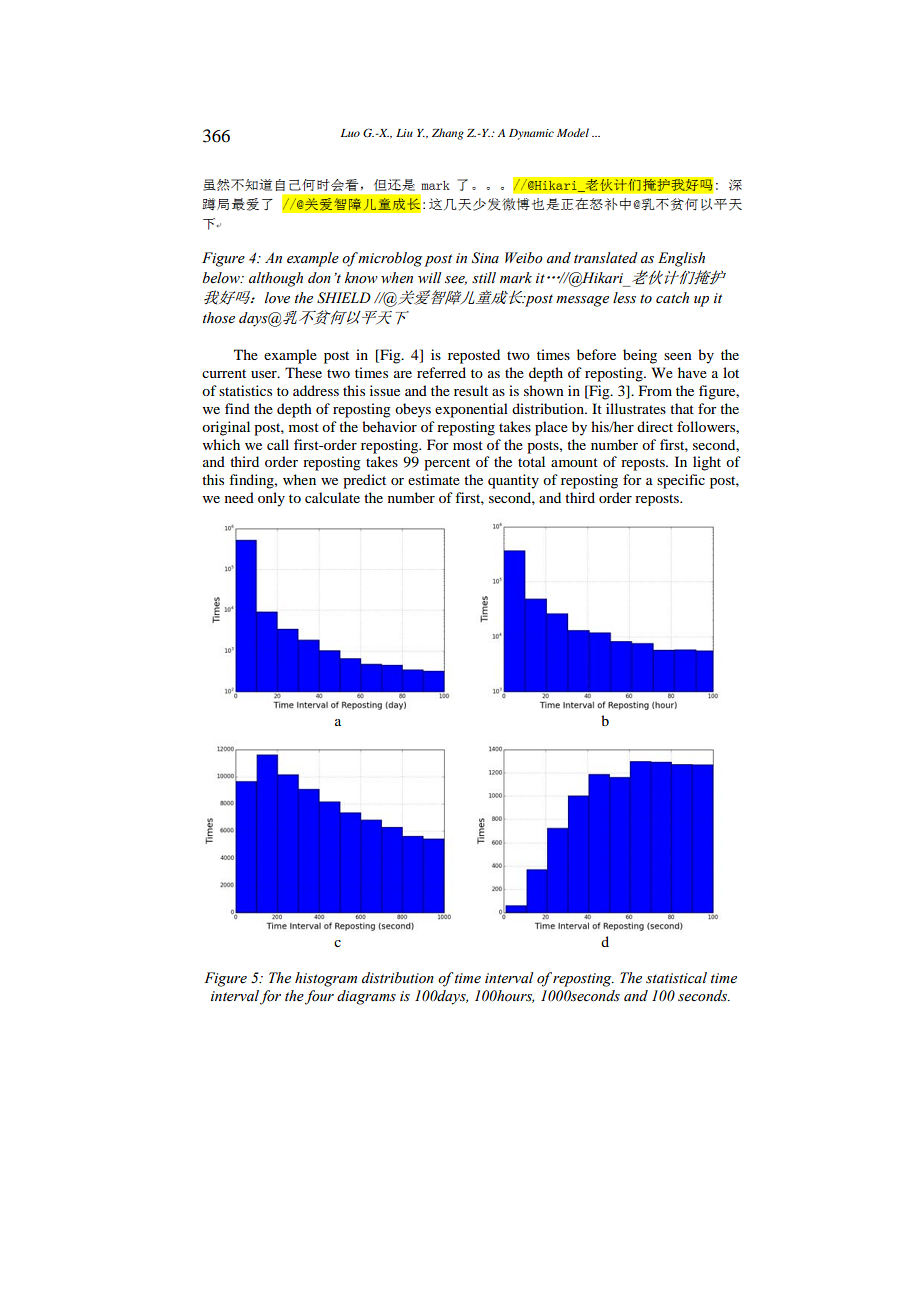 This screenshot has width=924, height=1308. I want to click on Luo, so click(350, 133).
